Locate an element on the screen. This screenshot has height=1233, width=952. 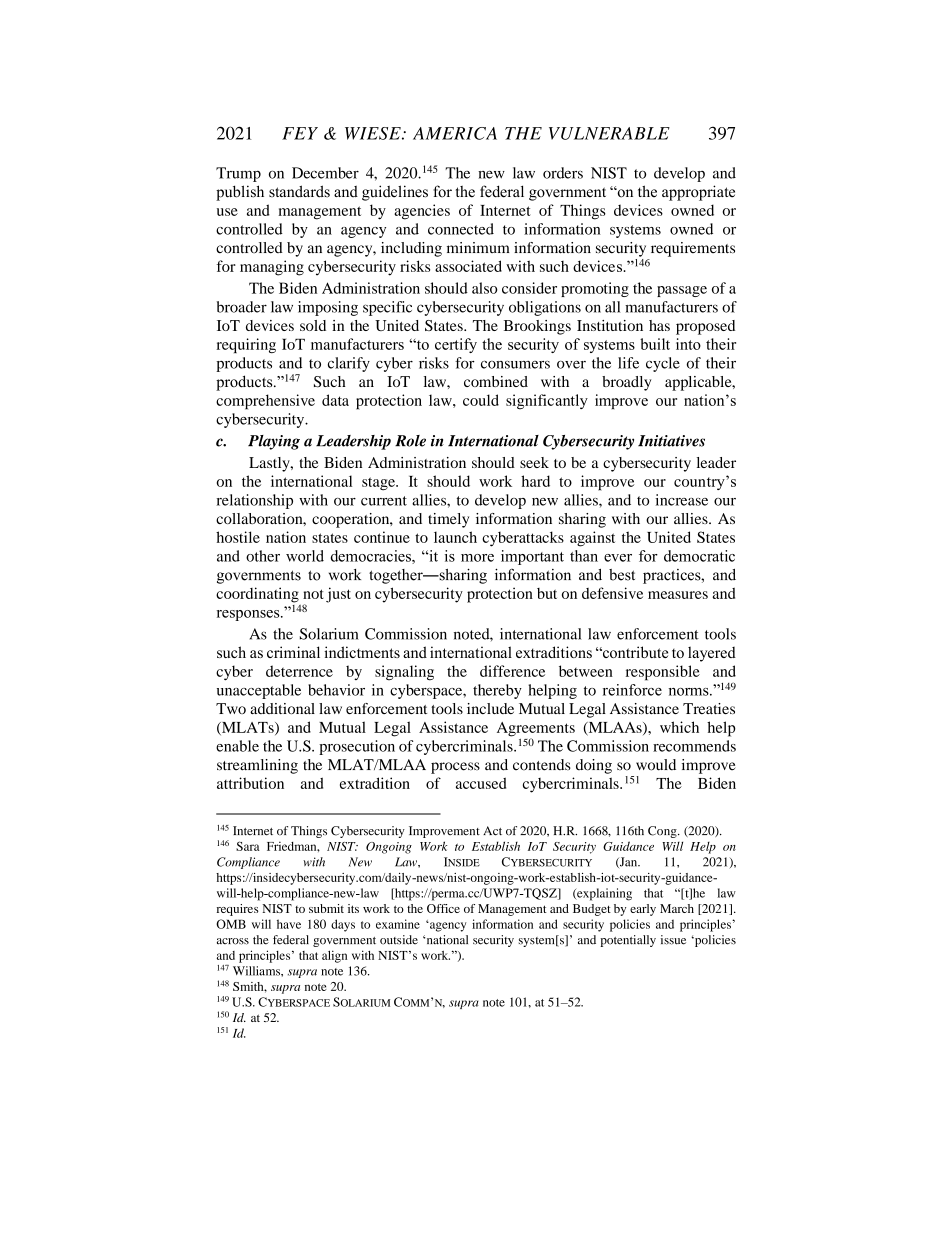
also is located at coordinates (485, 288).
